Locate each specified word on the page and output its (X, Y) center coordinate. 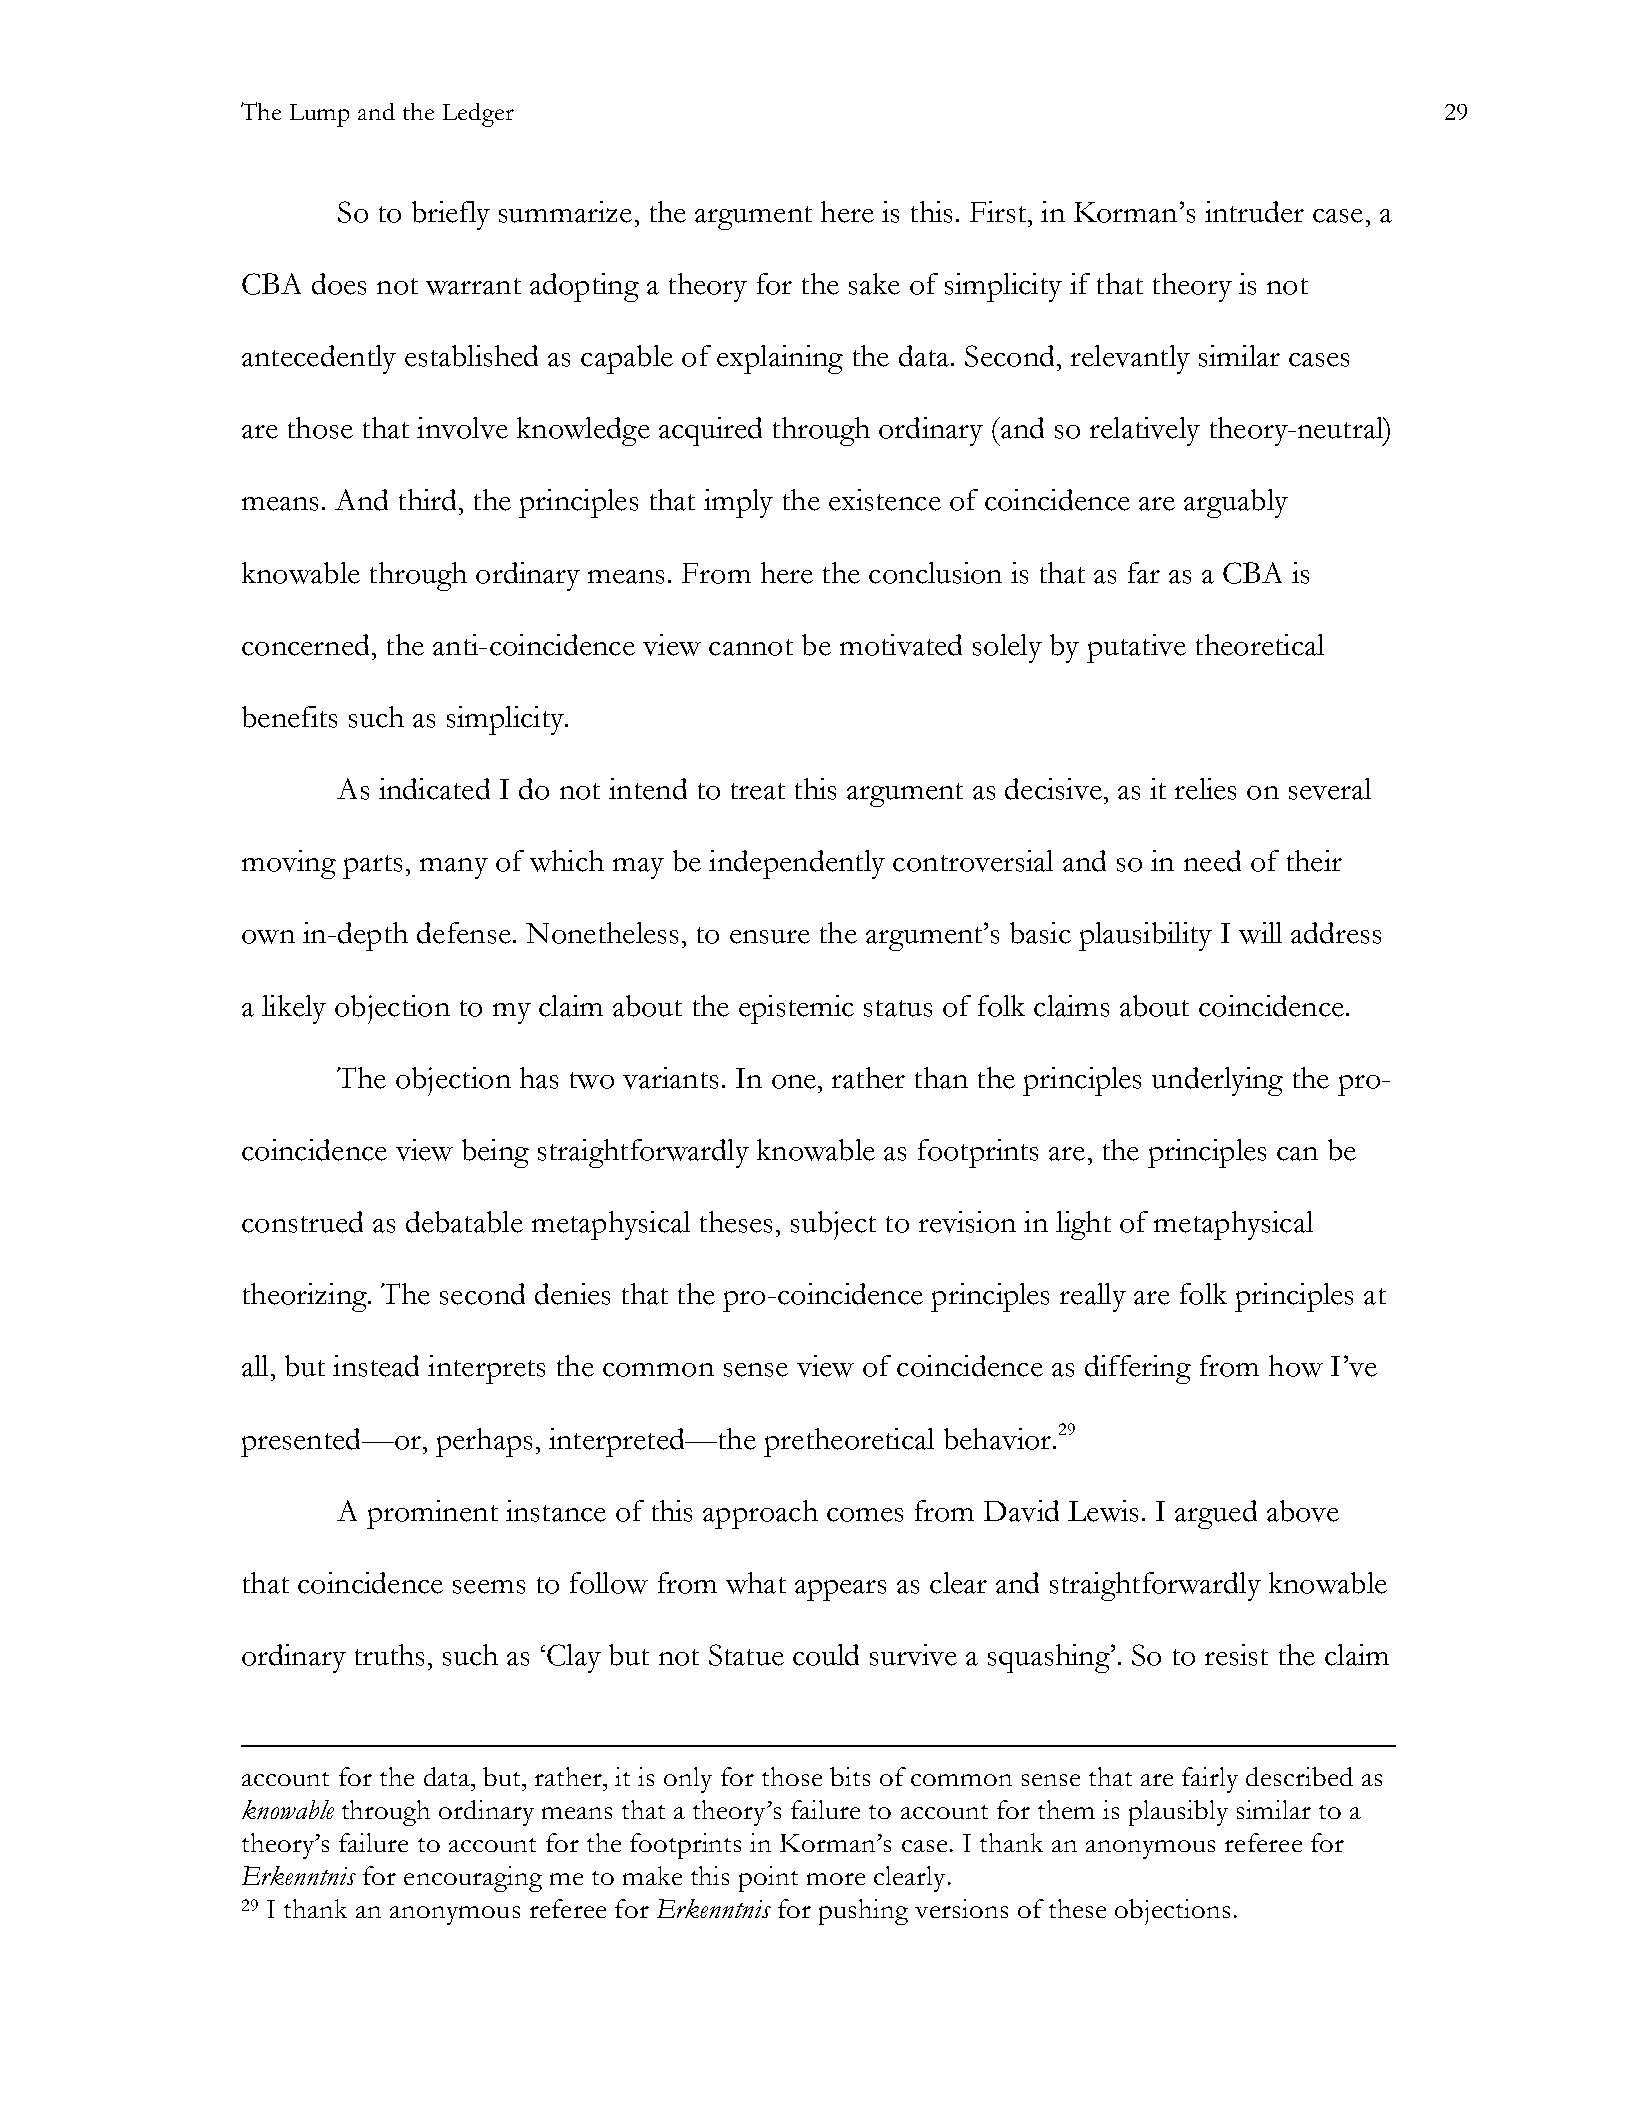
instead (376, 1366)
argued (1216, 1514)
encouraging (473, 1879)
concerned (305, 645)
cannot (751, 647)
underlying (1217, 1081)
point (768, 1879)
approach (760, 1514)
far (1144, 573)
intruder (1254, 212)
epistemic (796, 1009)
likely (294, 1009)
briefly (451, 215)
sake (874, 284)
